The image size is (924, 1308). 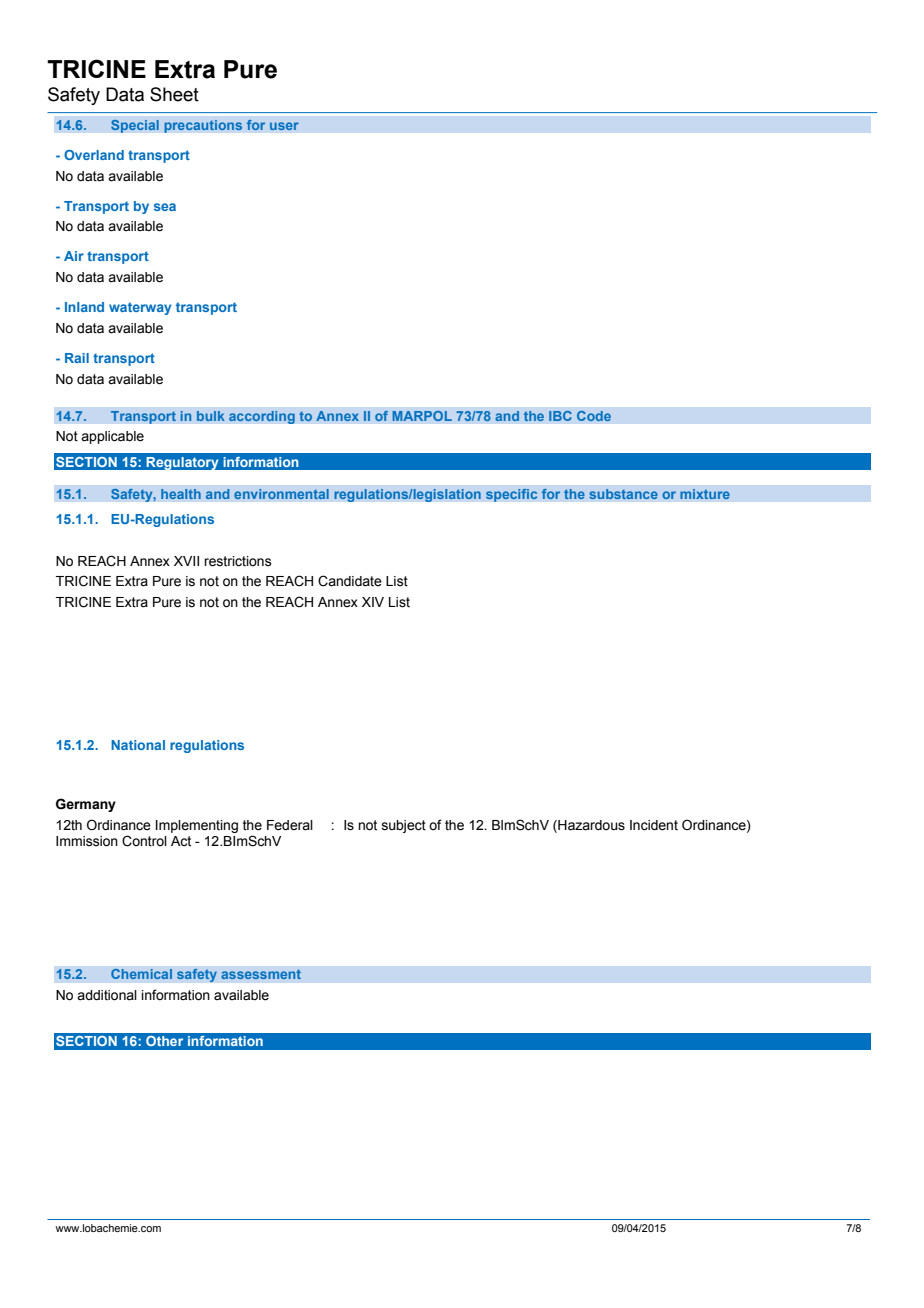 What do you see at coordinates (140, 308) in the screenshot?
I see `waterway` at bounding box center [140, 308].
